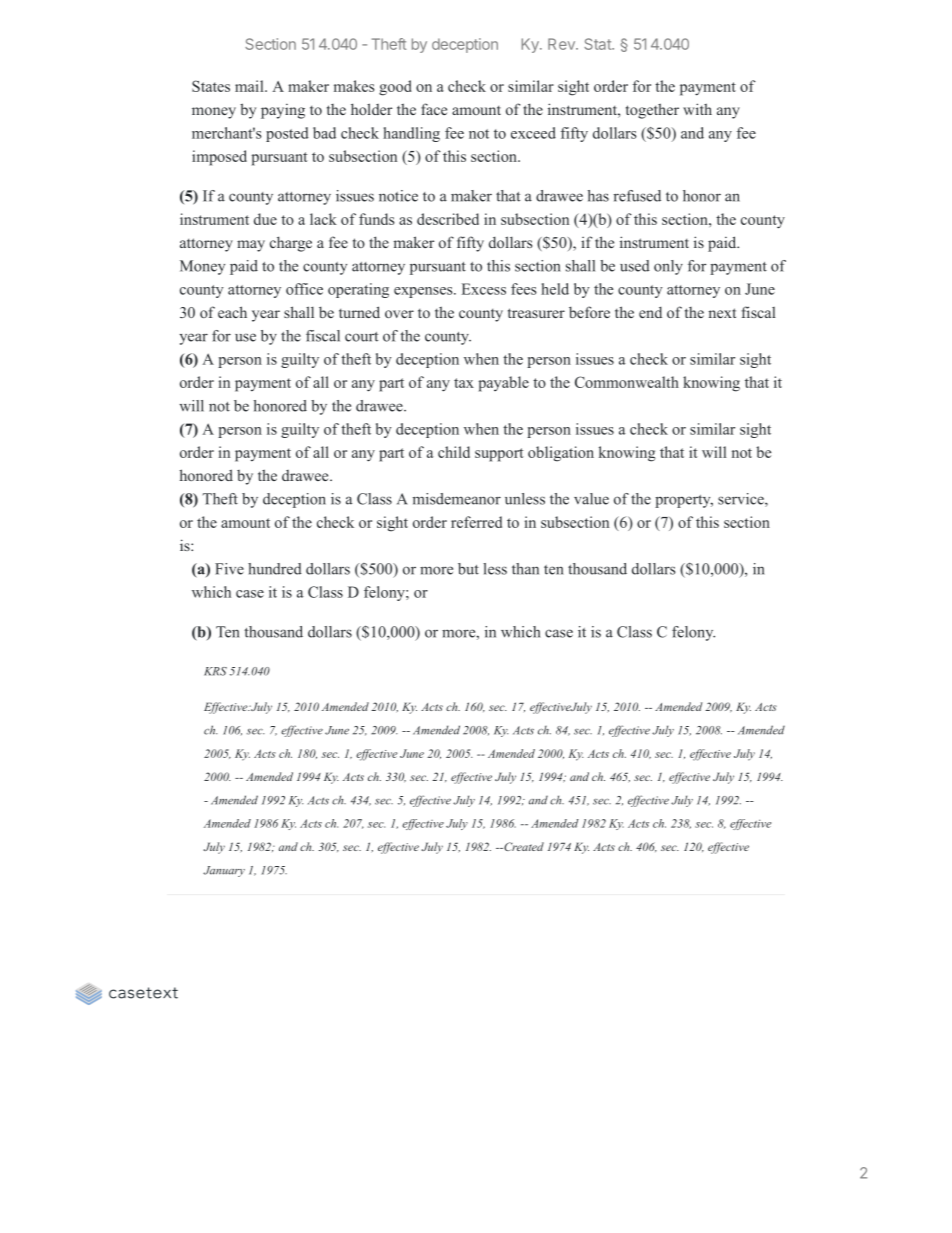 This document has width=952, height=1233. Describe the element at coordinates (468, 569) in the document. I see `but` at that location.
